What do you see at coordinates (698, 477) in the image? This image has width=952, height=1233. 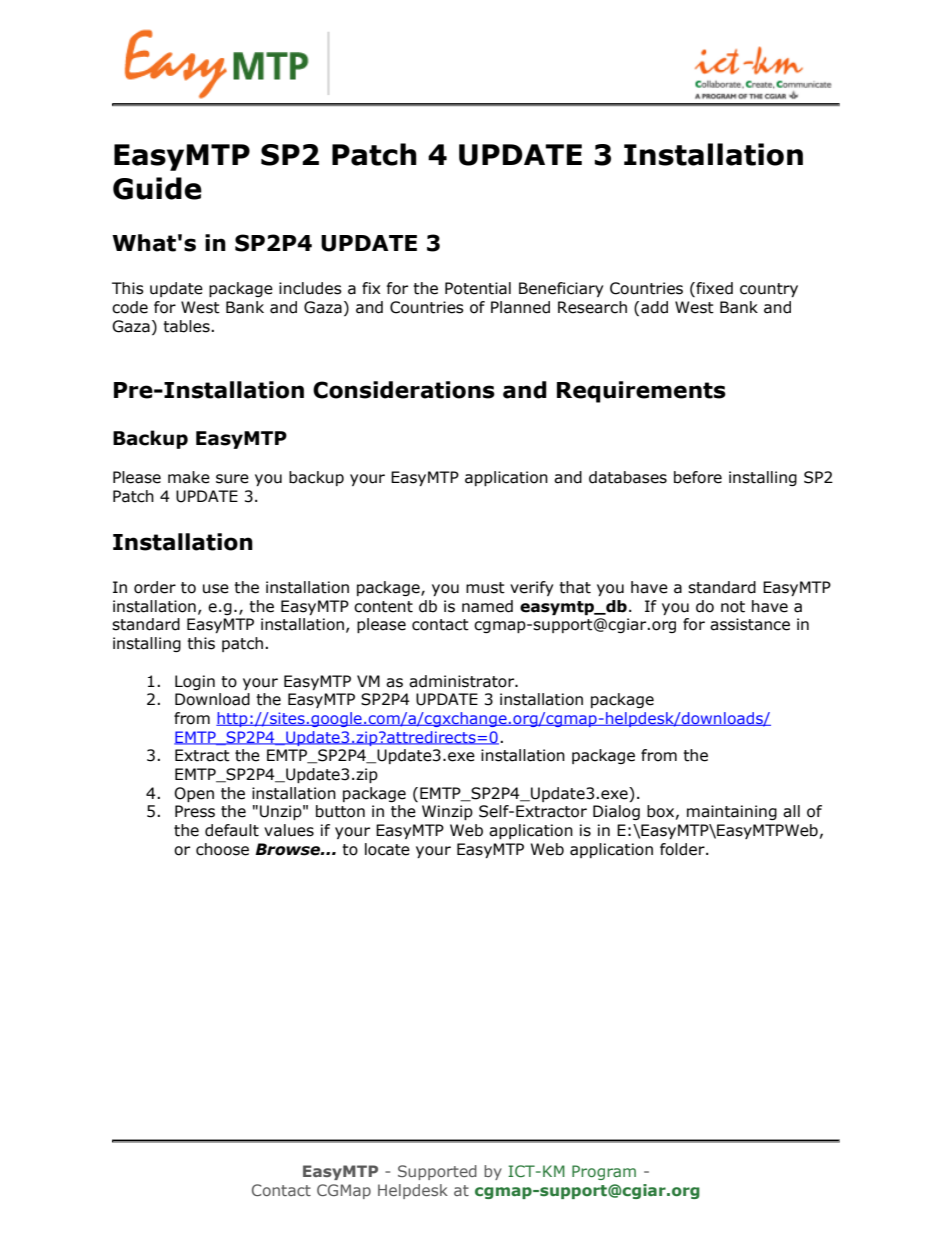 I see `before` at bounding box center [698, 477].
